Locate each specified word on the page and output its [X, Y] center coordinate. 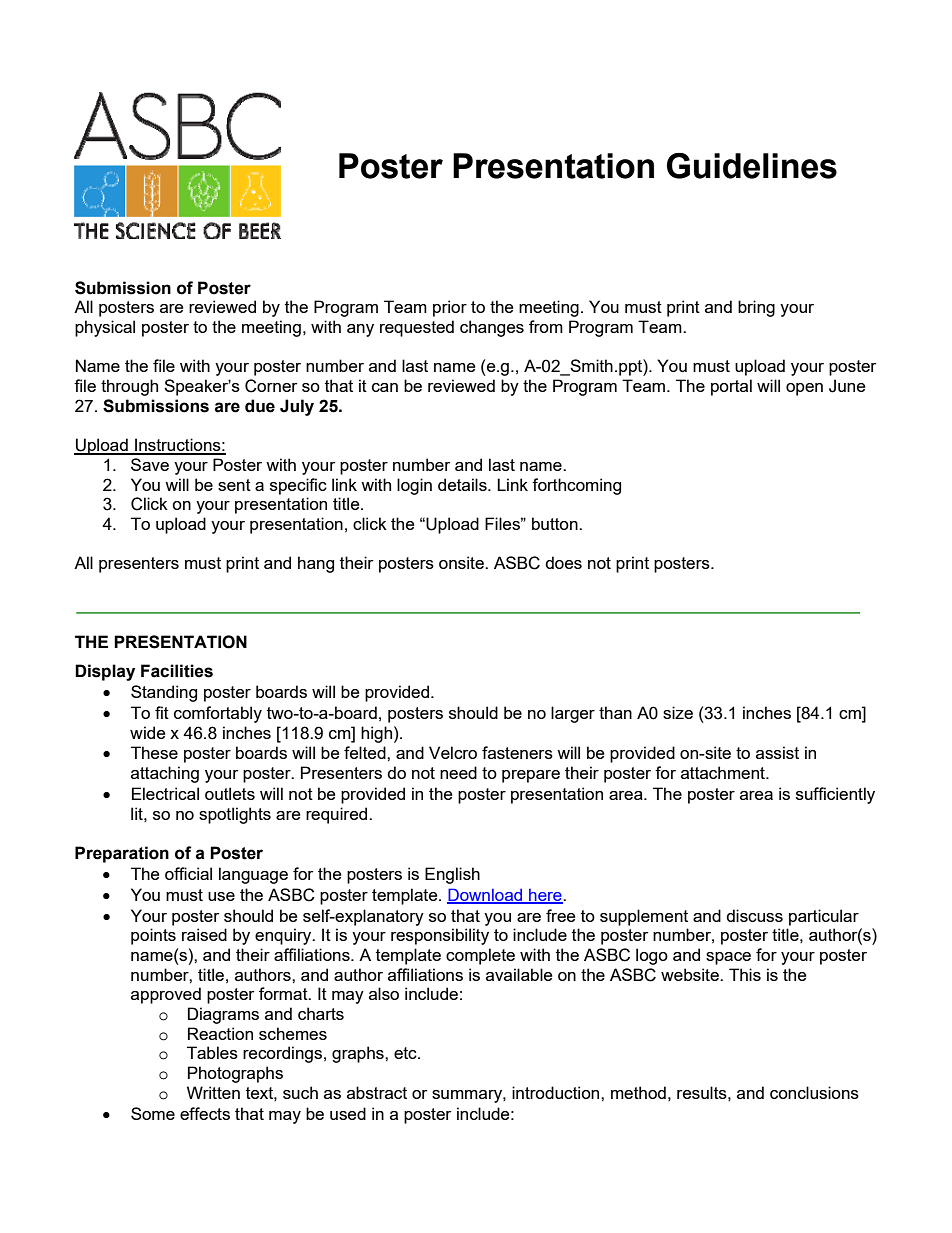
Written [213, 1092]
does [563, 562]
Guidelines [752, 166]
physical [105, 328]
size [678, 712]
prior [450, 308]
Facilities [177, 671]
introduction [557, 1092]
